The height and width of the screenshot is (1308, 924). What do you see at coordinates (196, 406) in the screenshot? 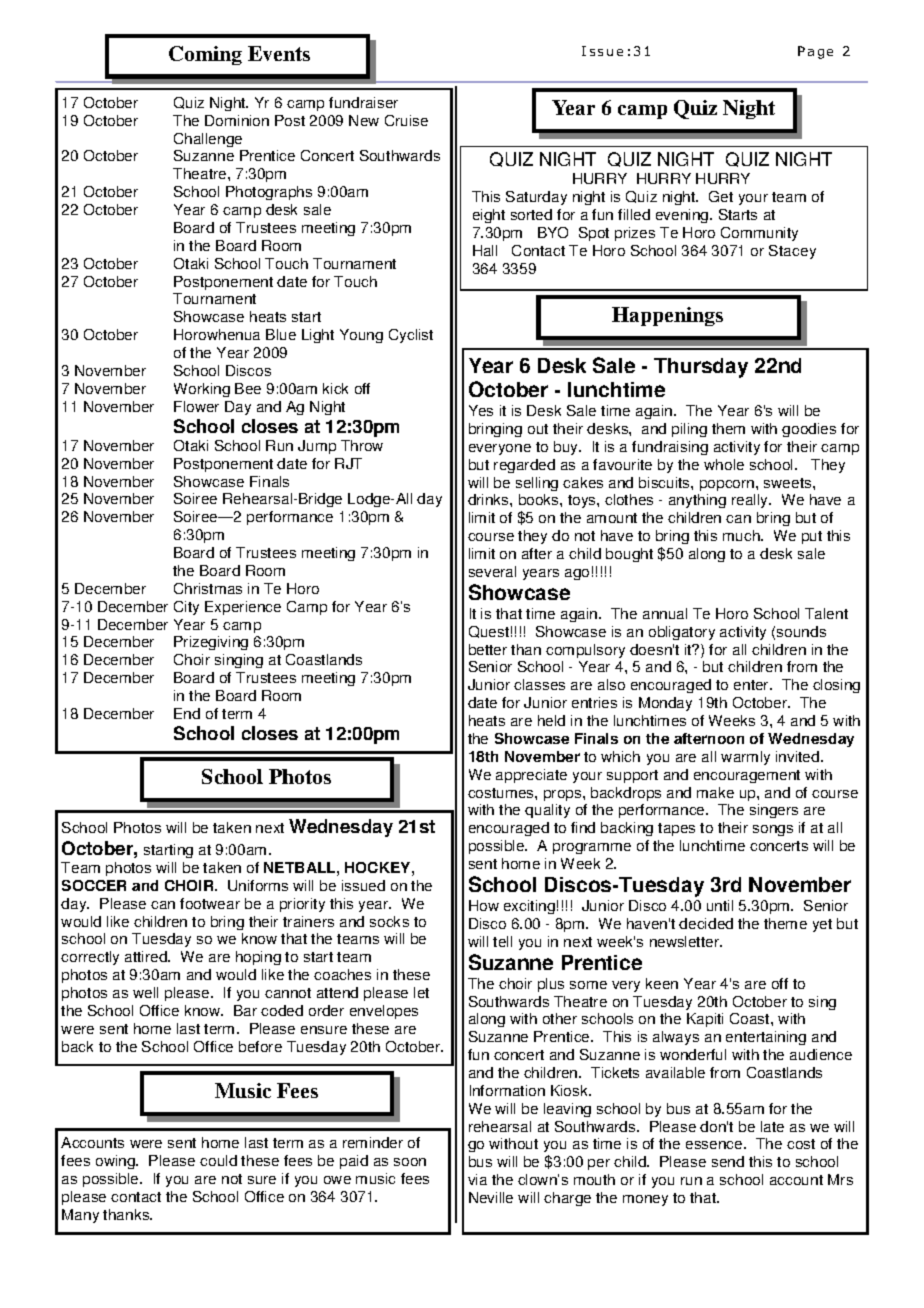
I see `Flower` at bounding box center [196, 406].
